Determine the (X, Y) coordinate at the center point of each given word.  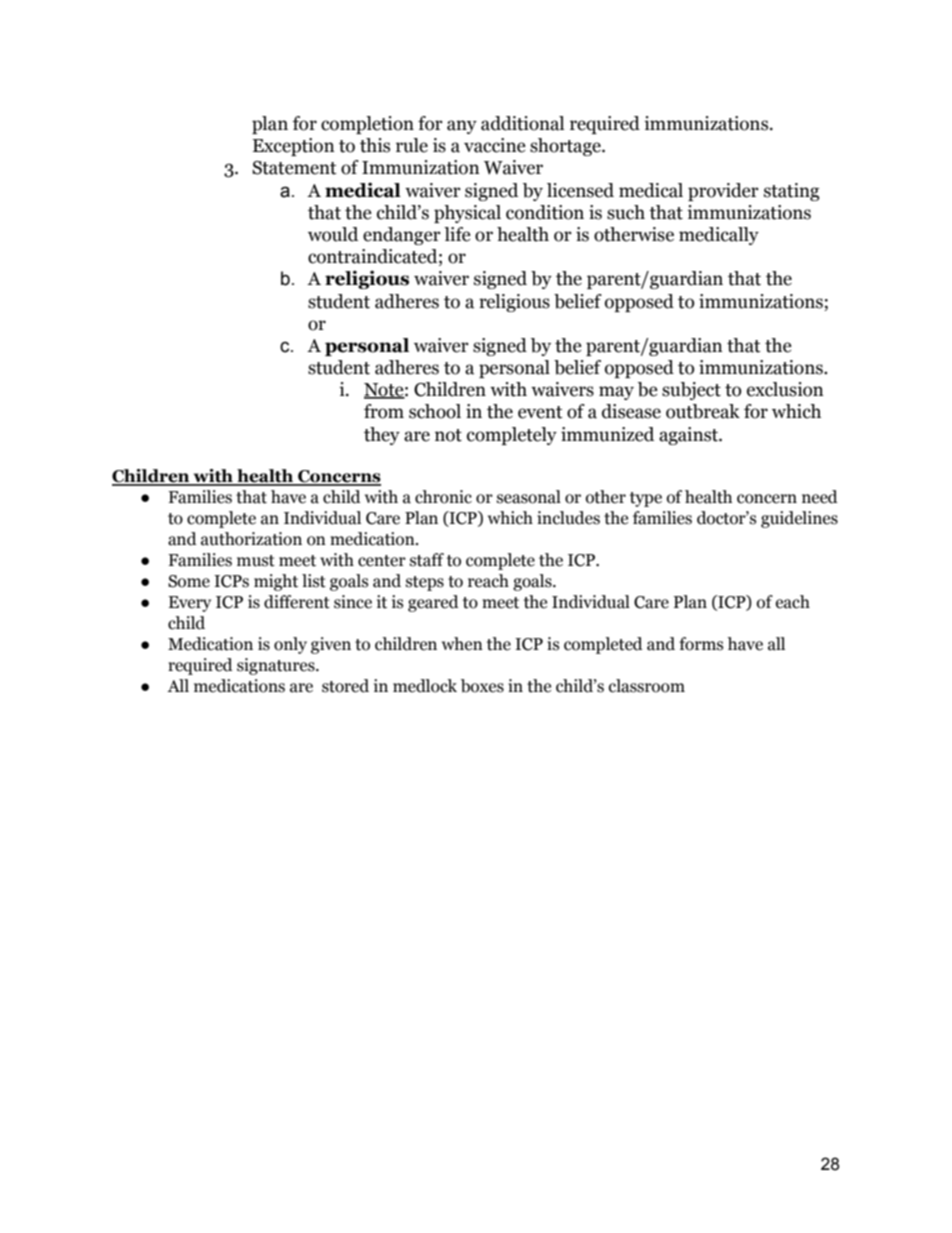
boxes (482, 686)
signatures (277, 666)
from (384, 411)
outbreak (703, 411)
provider (723, 192)
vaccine (495, 145)
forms (701, 644)
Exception (293, 147)
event (540, 412)
